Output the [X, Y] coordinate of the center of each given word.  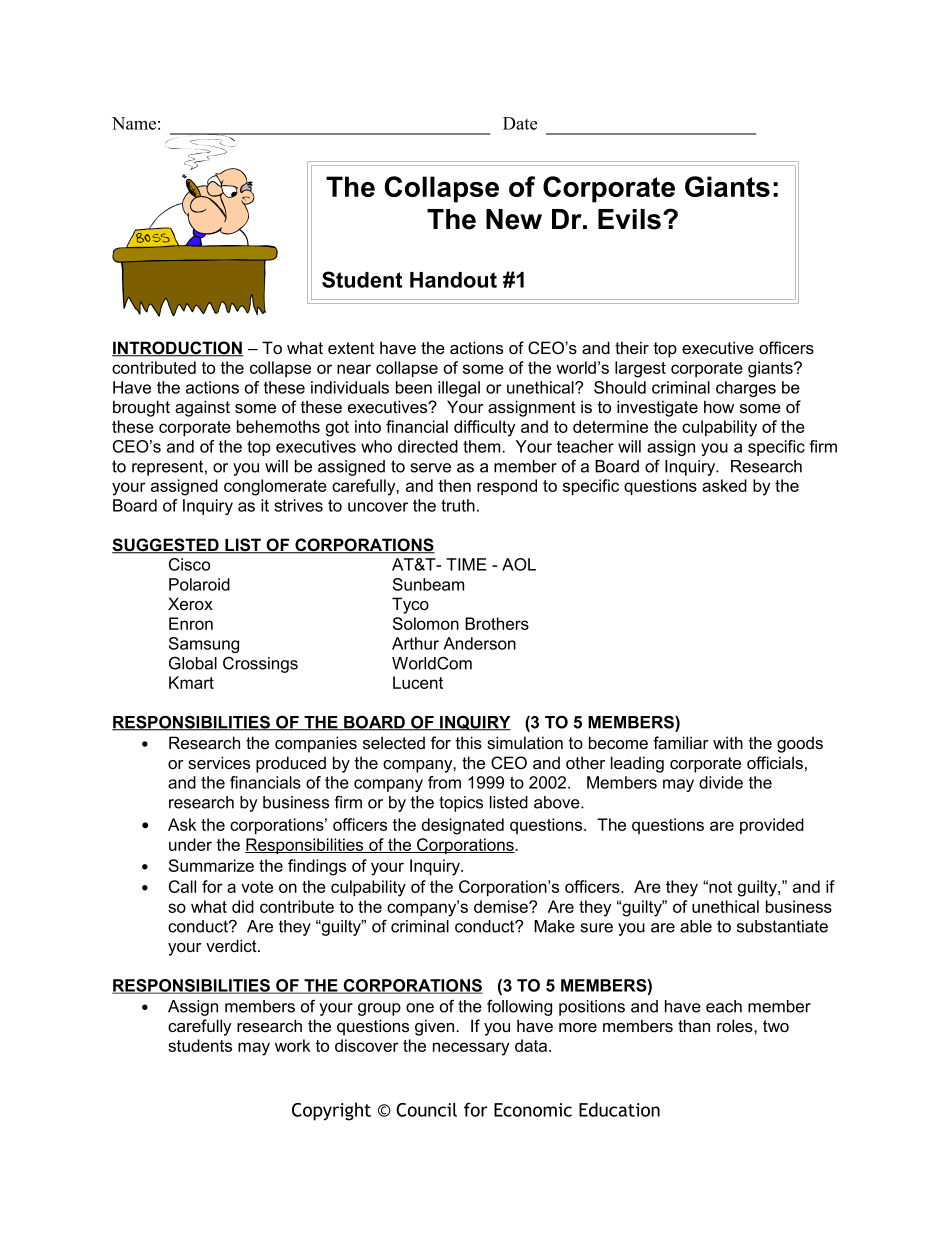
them [483, 446]
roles [736, 1025]
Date [520, 123]
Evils [629, 219]
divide [721, 782]
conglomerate [275, 487]
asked [724, 485]
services [219, 763]
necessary [471, 1049]
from [444, 782]
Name [134, 123]
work [292, 1045]
